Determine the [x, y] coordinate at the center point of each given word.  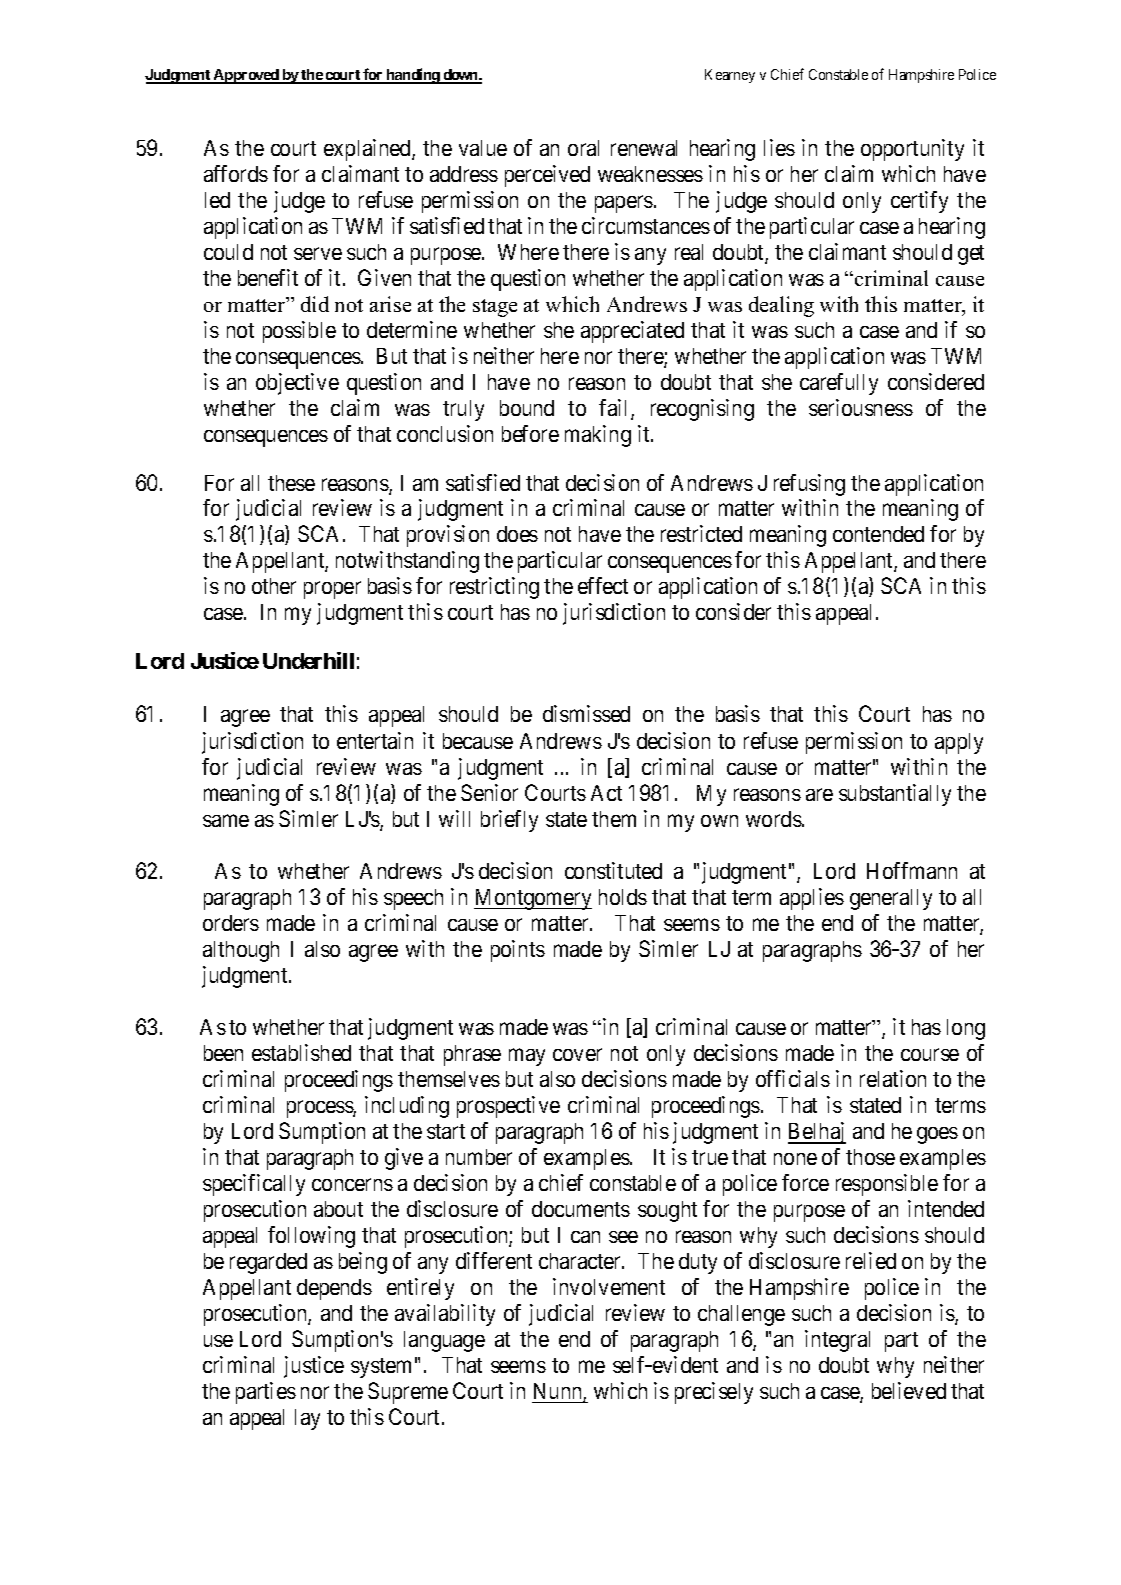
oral [583, 148]
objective [297, 384]
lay [307, 1419]
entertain [375, 740]
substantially [895, 795]
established [301, 1052]
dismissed [586, 713]
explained [368, 150]
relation [893, 1078]
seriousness [861, 407]
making [598, 436]
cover [577, 1055]
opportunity [912, 150]
